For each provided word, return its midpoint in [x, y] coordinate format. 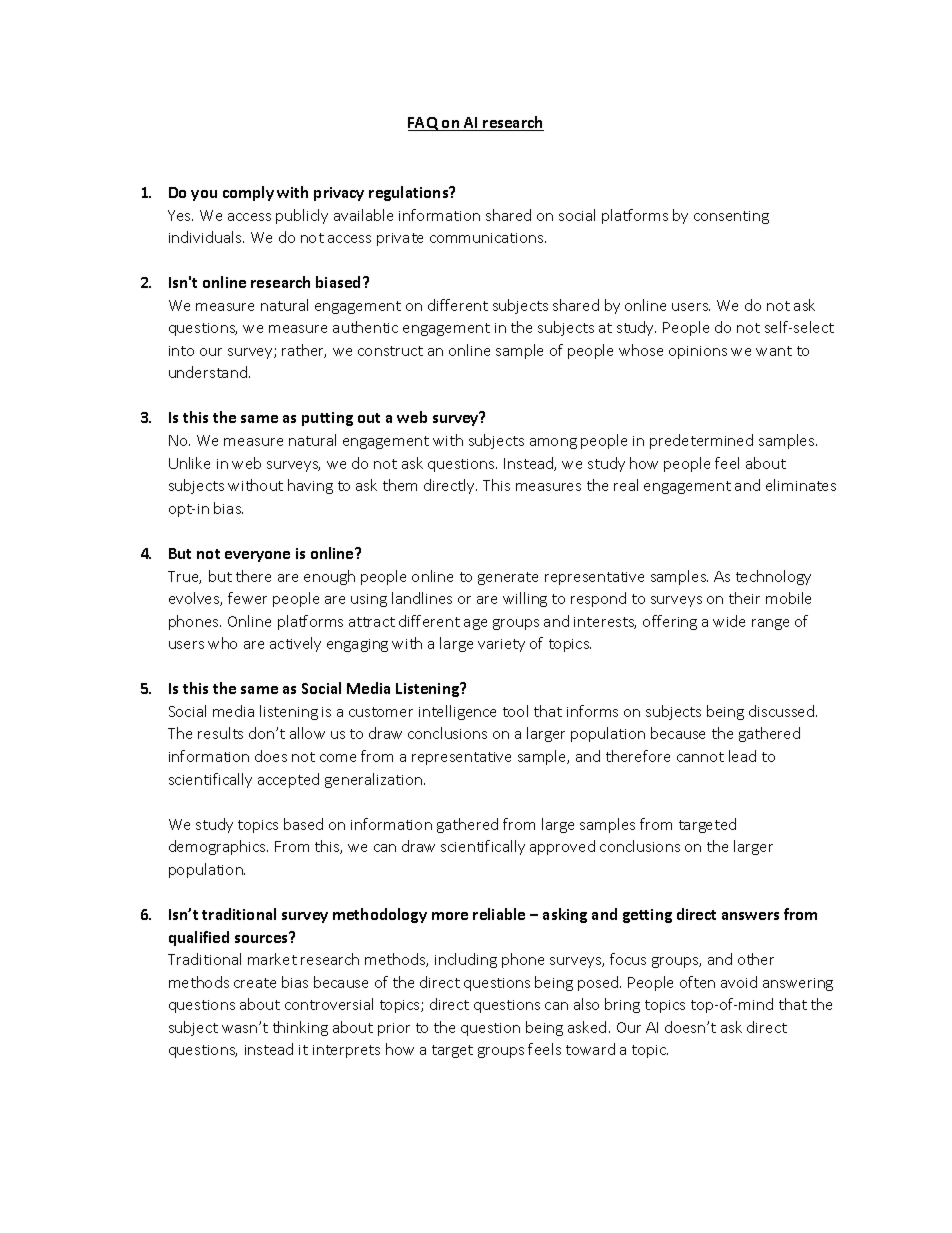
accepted [288, 780]
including [466, 960]
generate [508, 578]
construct [390, 351]
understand [208, 372]
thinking [300, 1028]
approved [562, 847]
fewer [247, 598]
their [744, 598]
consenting [731, 217]
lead [742, 756]
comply [248, 193]
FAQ [424, 124]
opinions [698, 352]
